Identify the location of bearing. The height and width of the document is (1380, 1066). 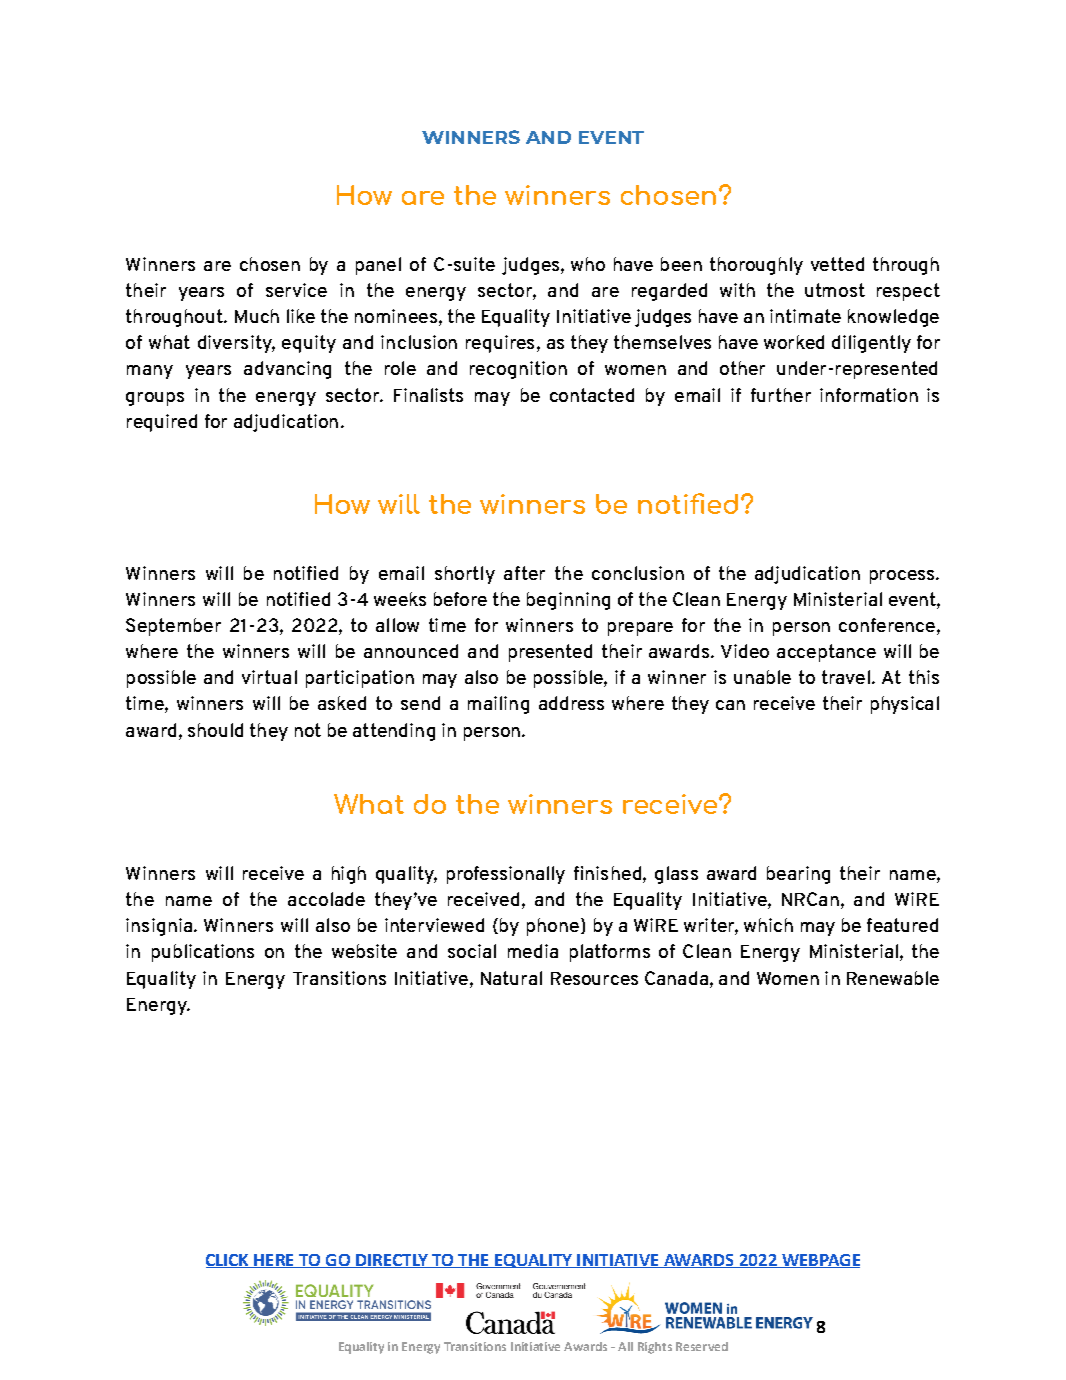
(798, 875).
